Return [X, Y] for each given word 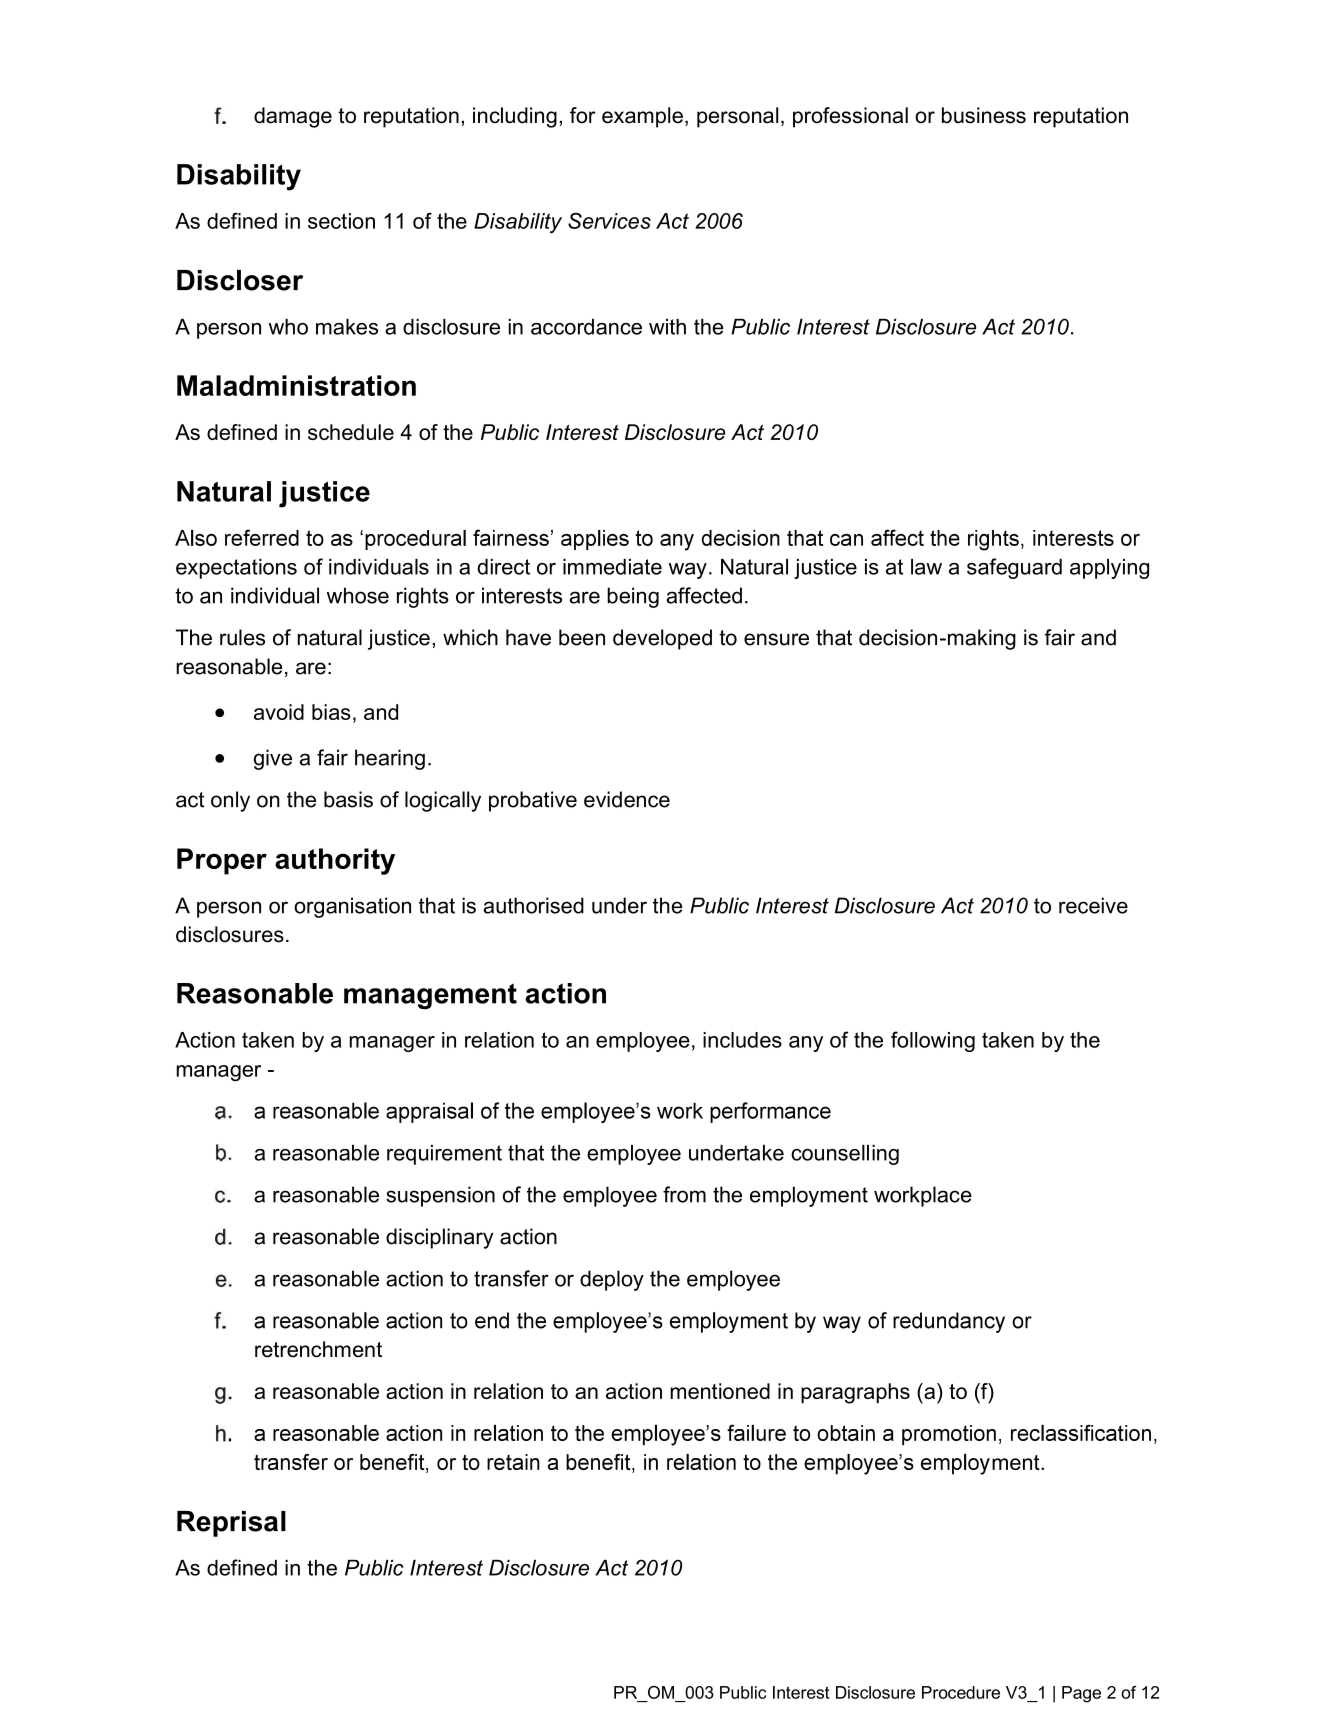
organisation [352, 907]
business [984, 115]
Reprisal [231, 1524]
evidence [627, 799]
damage [293, 117]
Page [1081, 1694]
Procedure [961, 1692]
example [642, 117]
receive [1093, 905]
